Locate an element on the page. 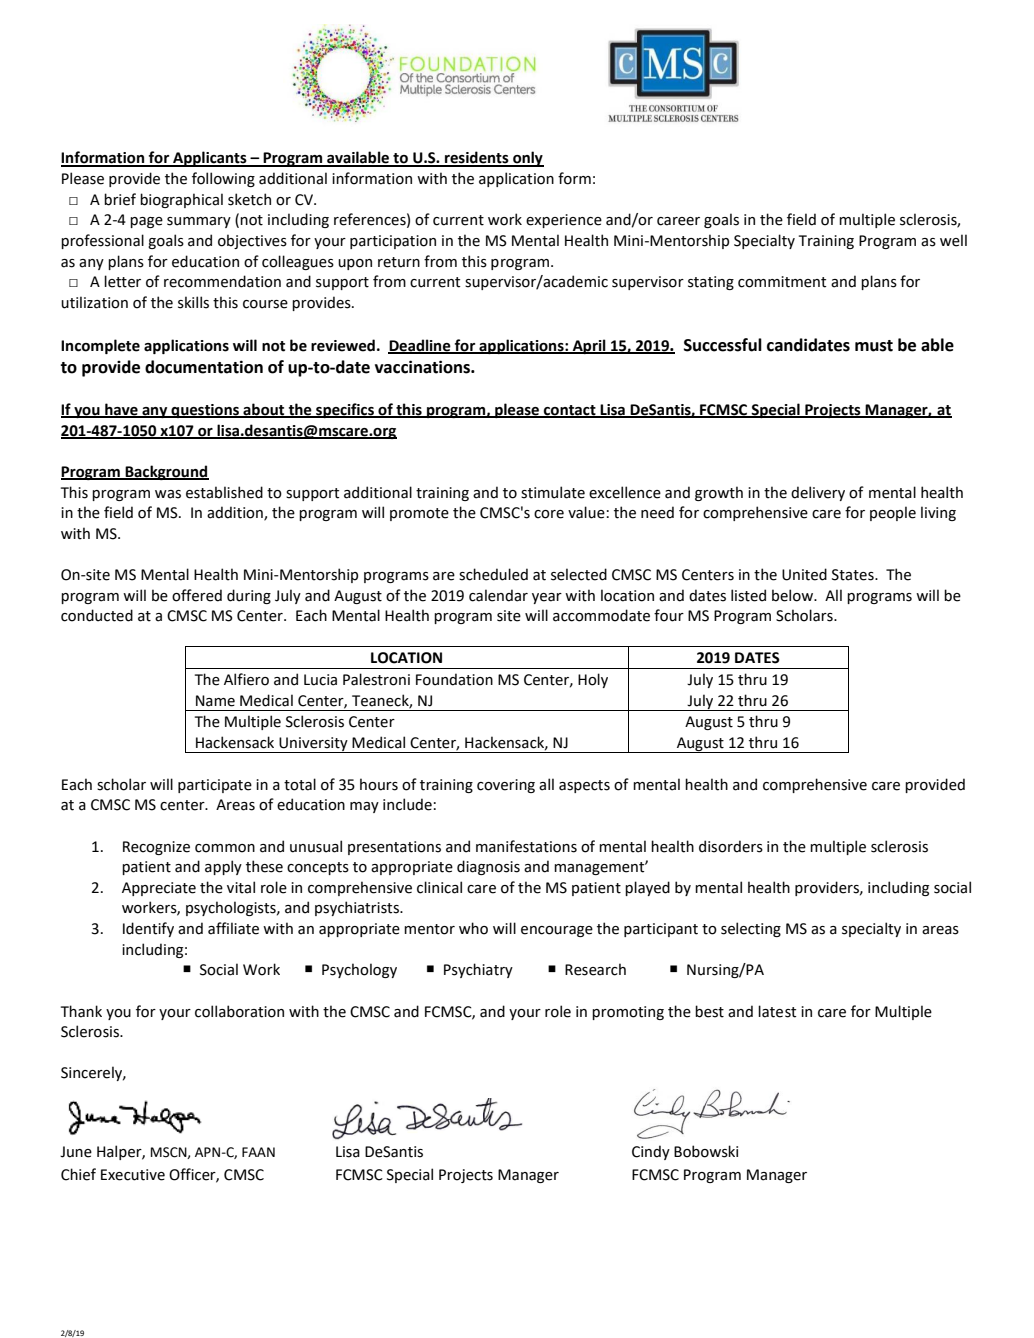 This page has width=1034, height=1338. Executive is located at coordinates (133, 1175).
